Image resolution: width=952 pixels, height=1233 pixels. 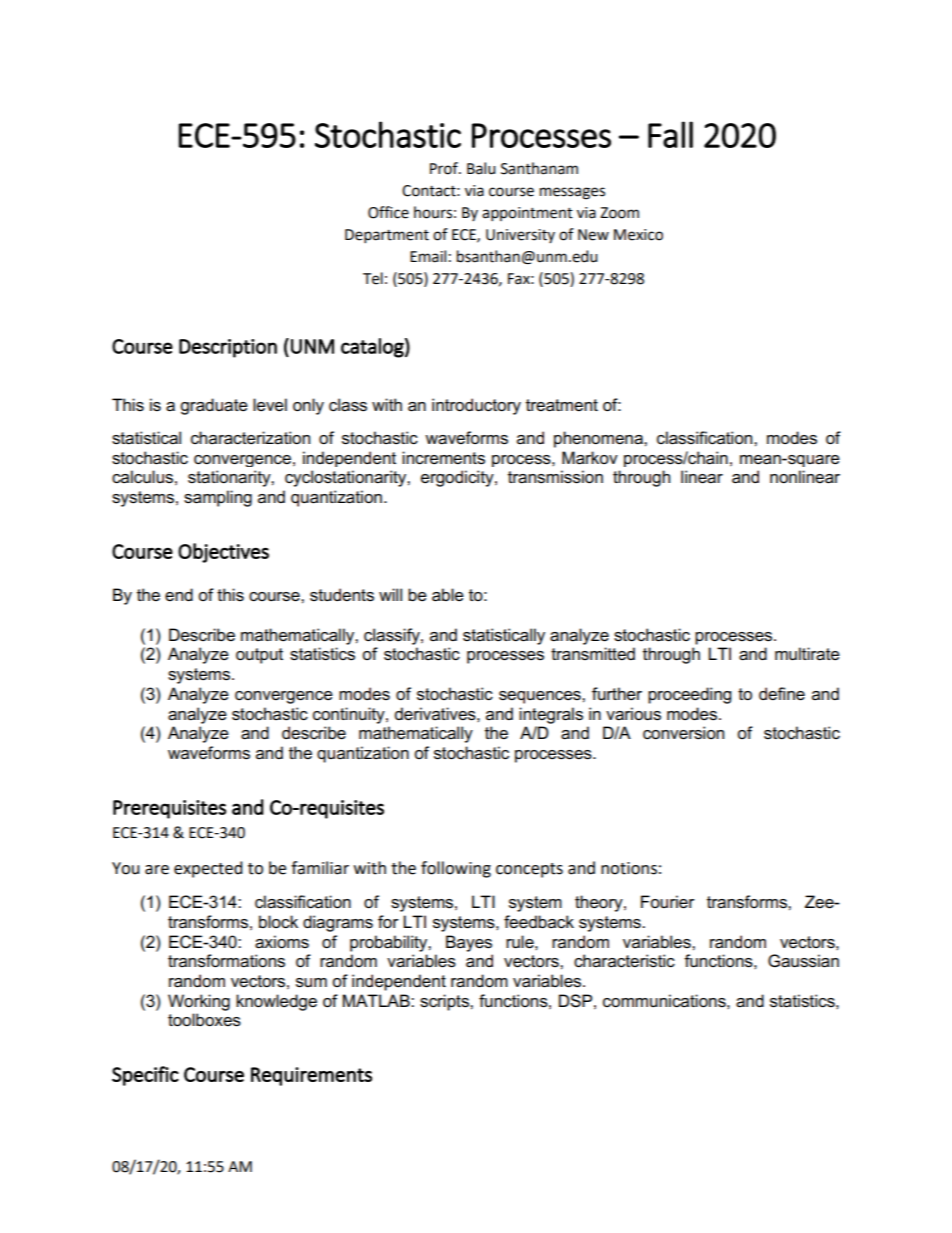 What do you see at coordinates (388, 212) in the page?
I see `Office` at bounding box center [388, 212].
